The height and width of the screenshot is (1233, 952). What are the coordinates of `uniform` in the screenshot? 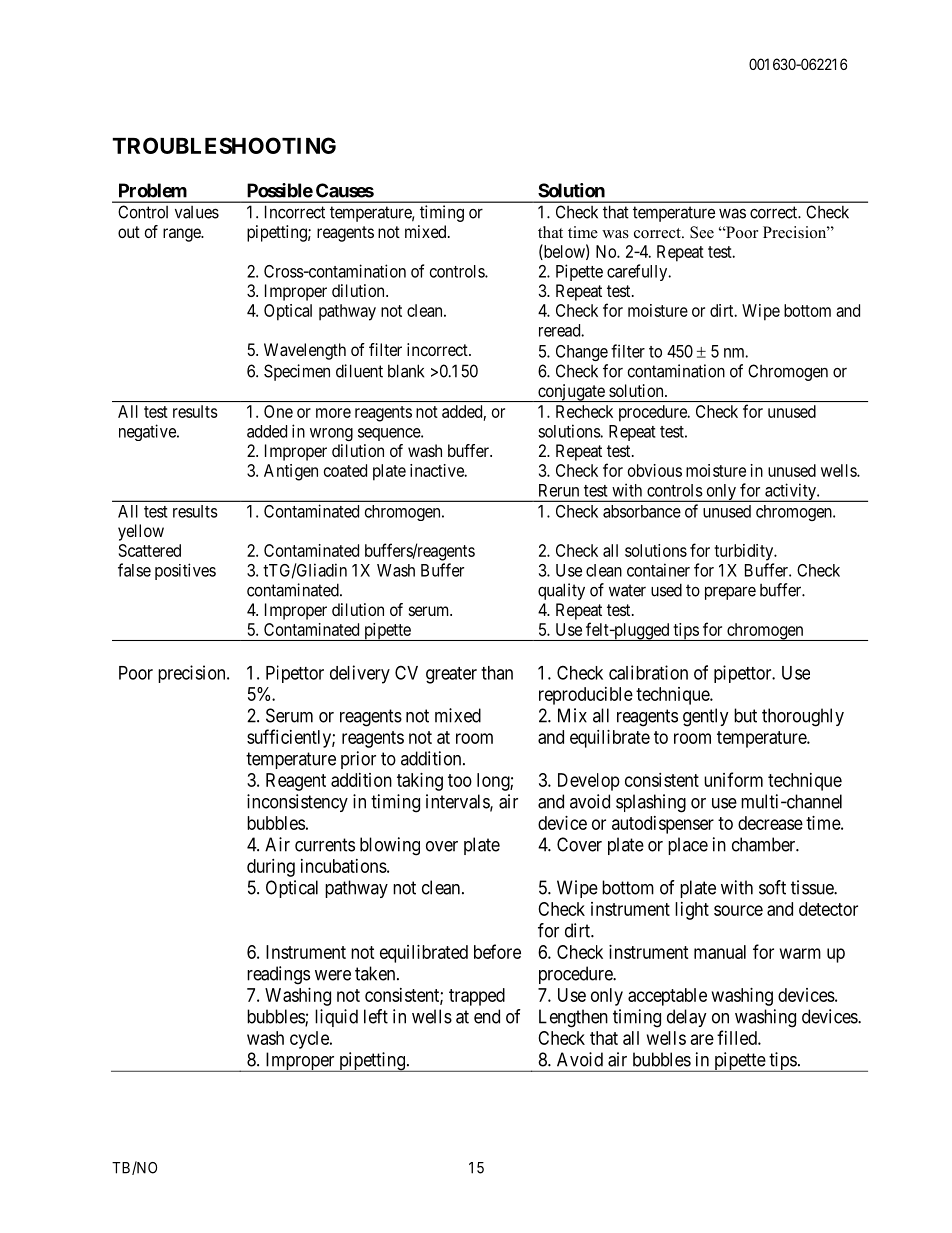 It's located at (733, 779).
